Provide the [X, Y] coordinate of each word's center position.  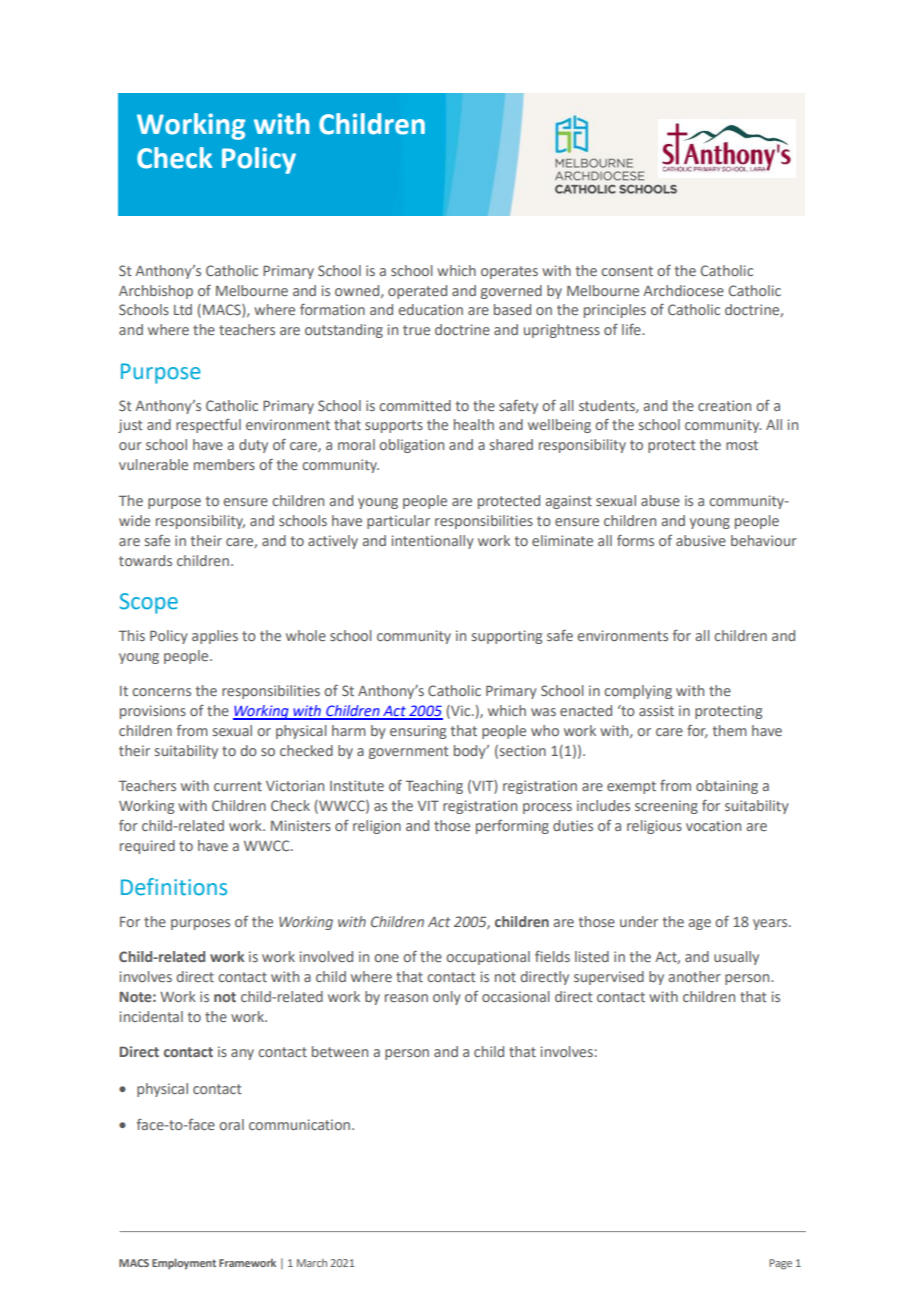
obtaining [727, 787]
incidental [151, 1016]
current [238, 786]
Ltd [183, 309]
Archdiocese [683, 290]
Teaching [434, 787]
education [430, 309]
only [447, 998]
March [312, 1263]
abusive [701, 540]
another [695, 976]
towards [145, 560]
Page [780, 1264]
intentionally [433, 542]
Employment [184, 1264]
